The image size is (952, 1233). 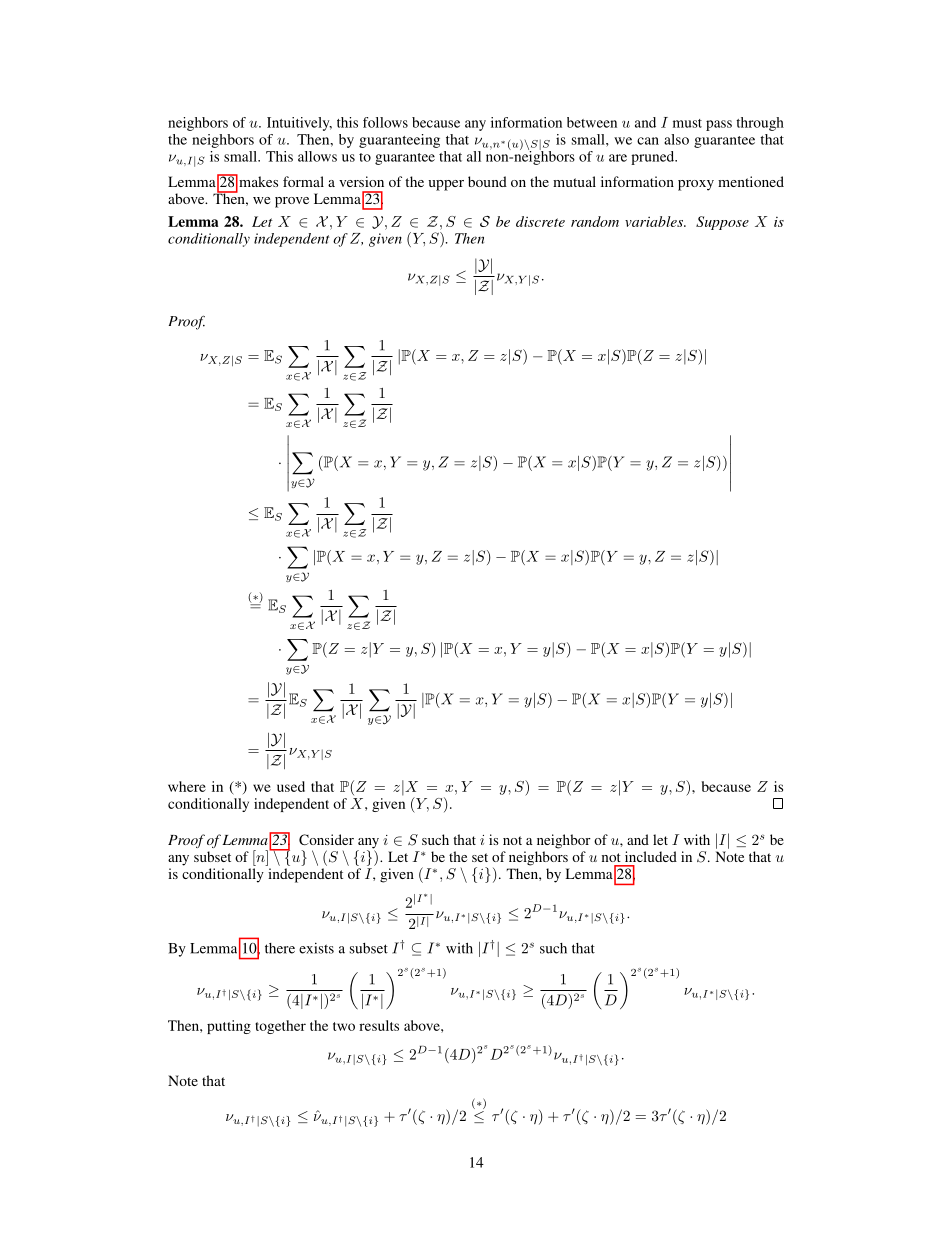 I want to click on also, so click(x=676, y=139).
